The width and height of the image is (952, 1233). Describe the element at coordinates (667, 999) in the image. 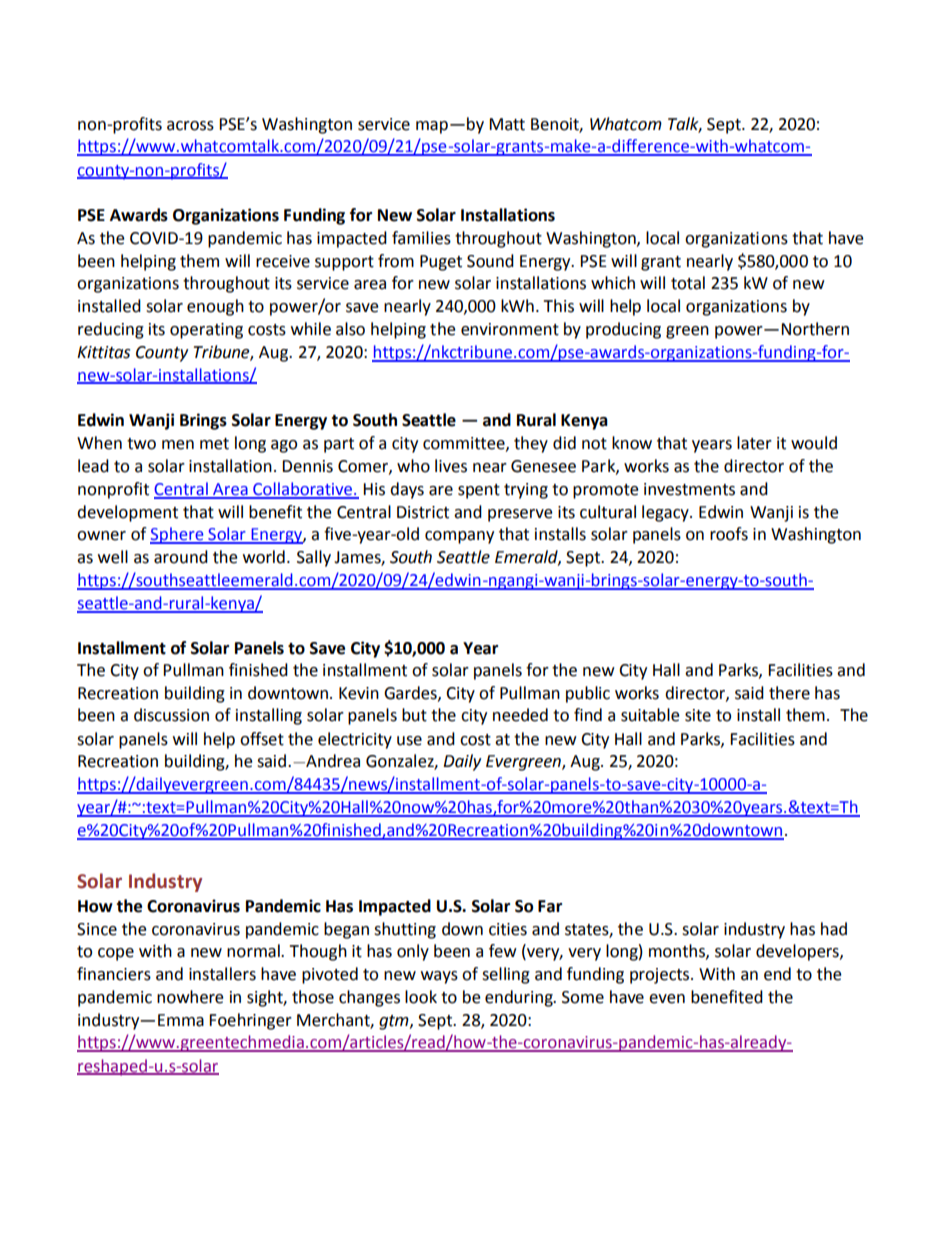

I see `even` at that location.
